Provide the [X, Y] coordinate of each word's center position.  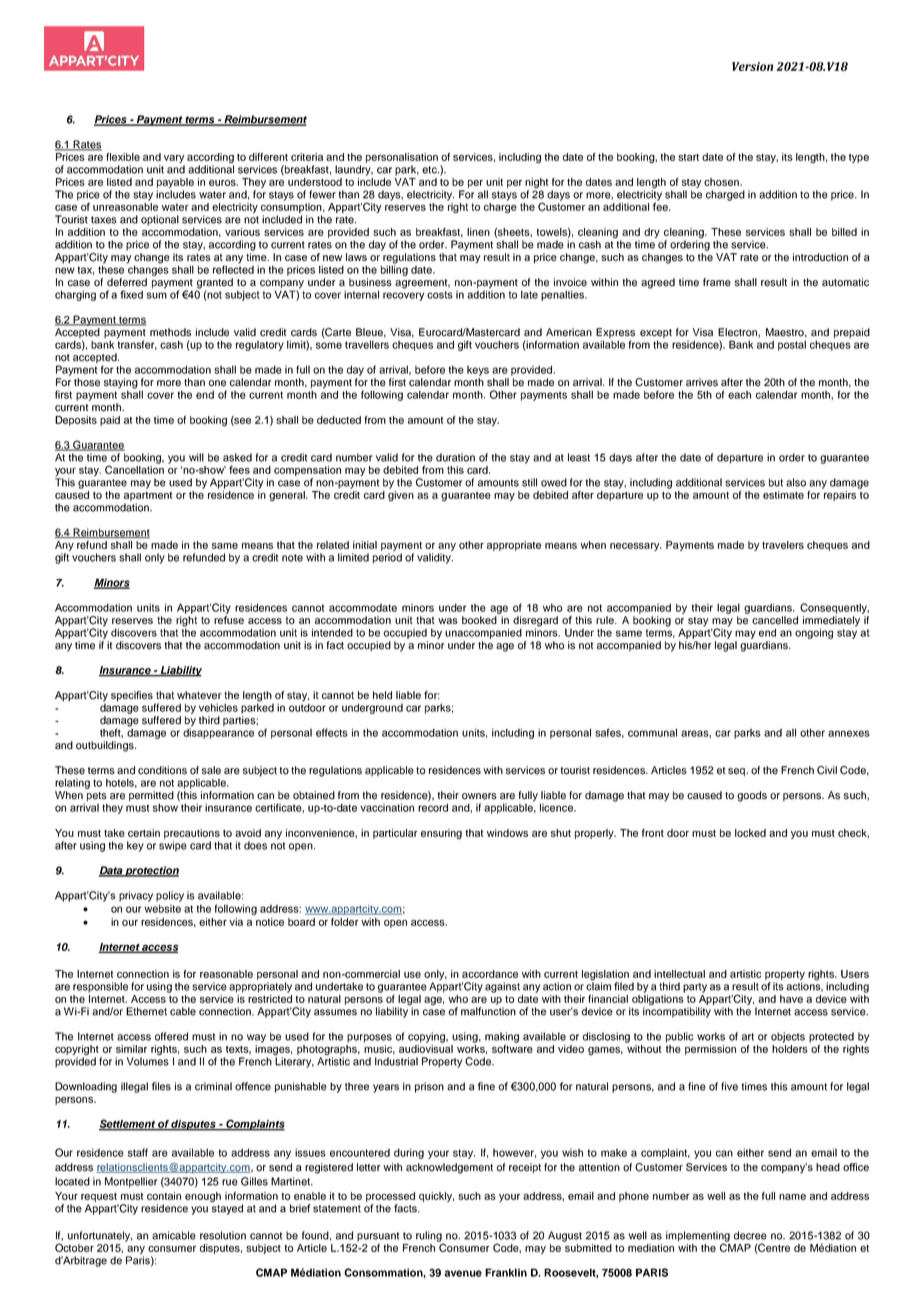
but [776, 482]
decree [750, 1235]
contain [164, 1196]
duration [455, 457]
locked [750, 833]
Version [752, 66]
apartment [148, 496]
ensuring [441, 834]
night [536, 184]
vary [174, 160]
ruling [430, 1237]
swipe [173, 846]
